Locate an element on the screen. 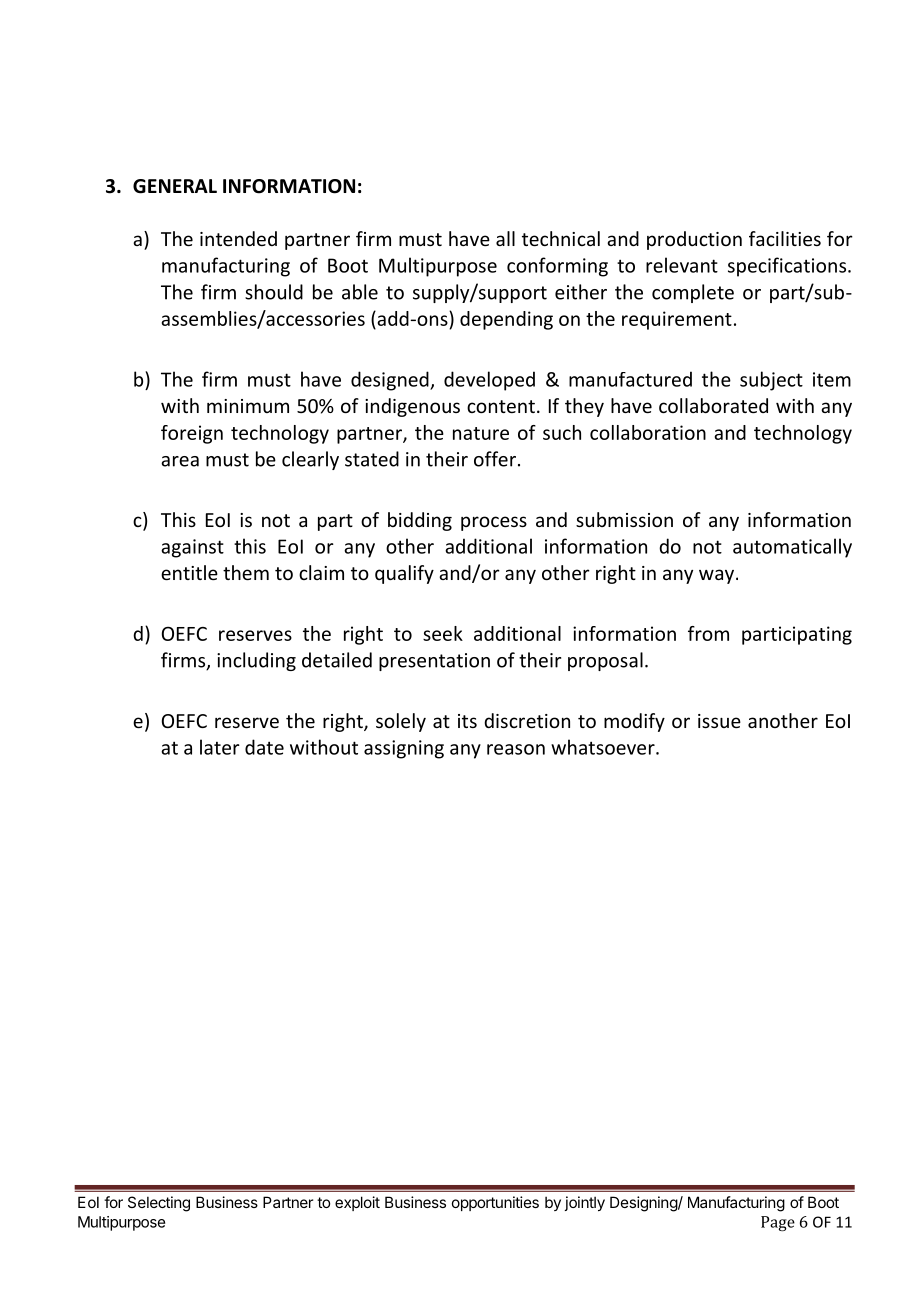  automatically is located at coordinates (792, 548).
